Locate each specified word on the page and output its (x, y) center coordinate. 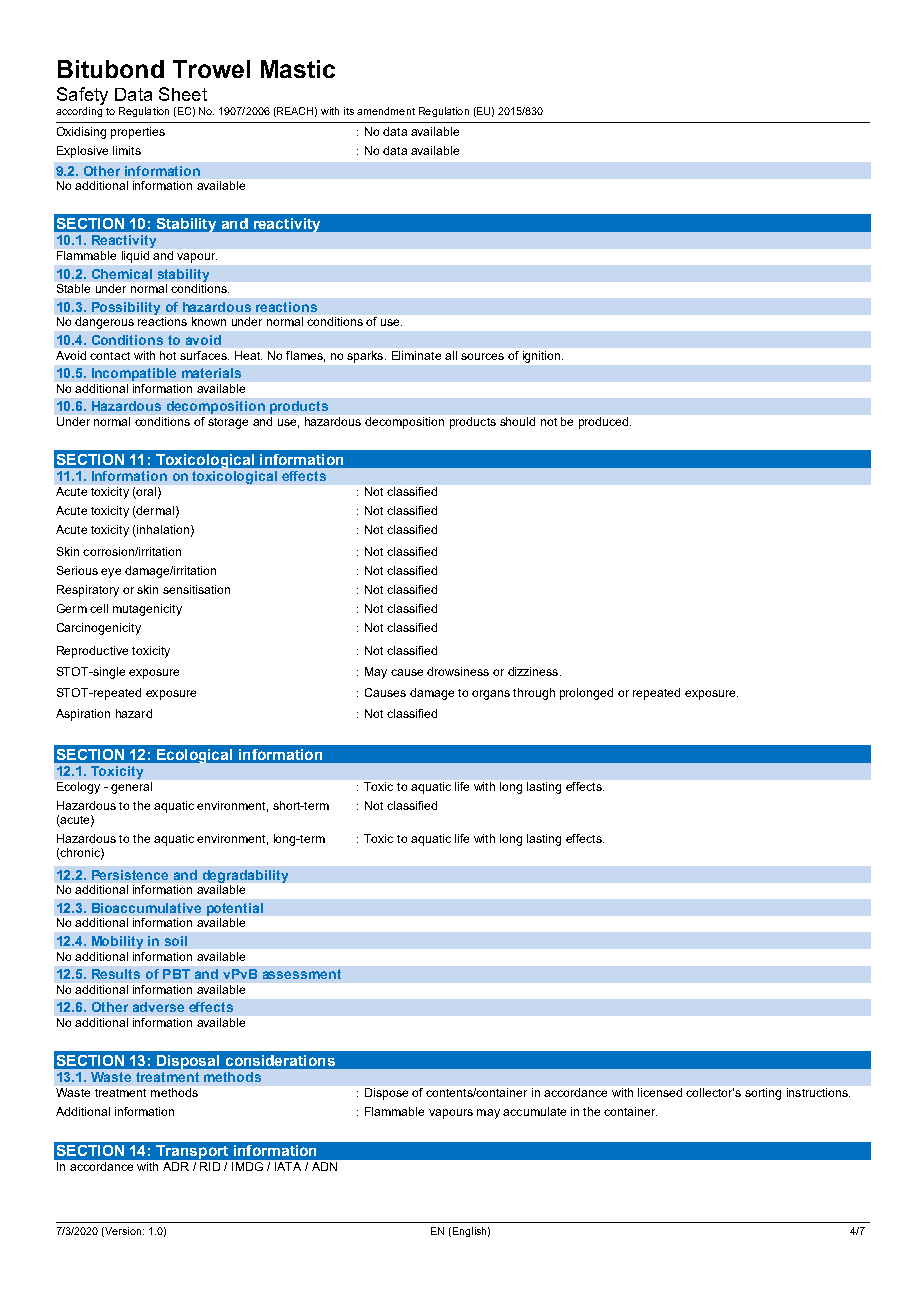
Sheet (183, 94)
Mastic (298, 69)
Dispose (386, 1094)
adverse (158, 1007)
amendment (386, 111)
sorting (763, 1094)
